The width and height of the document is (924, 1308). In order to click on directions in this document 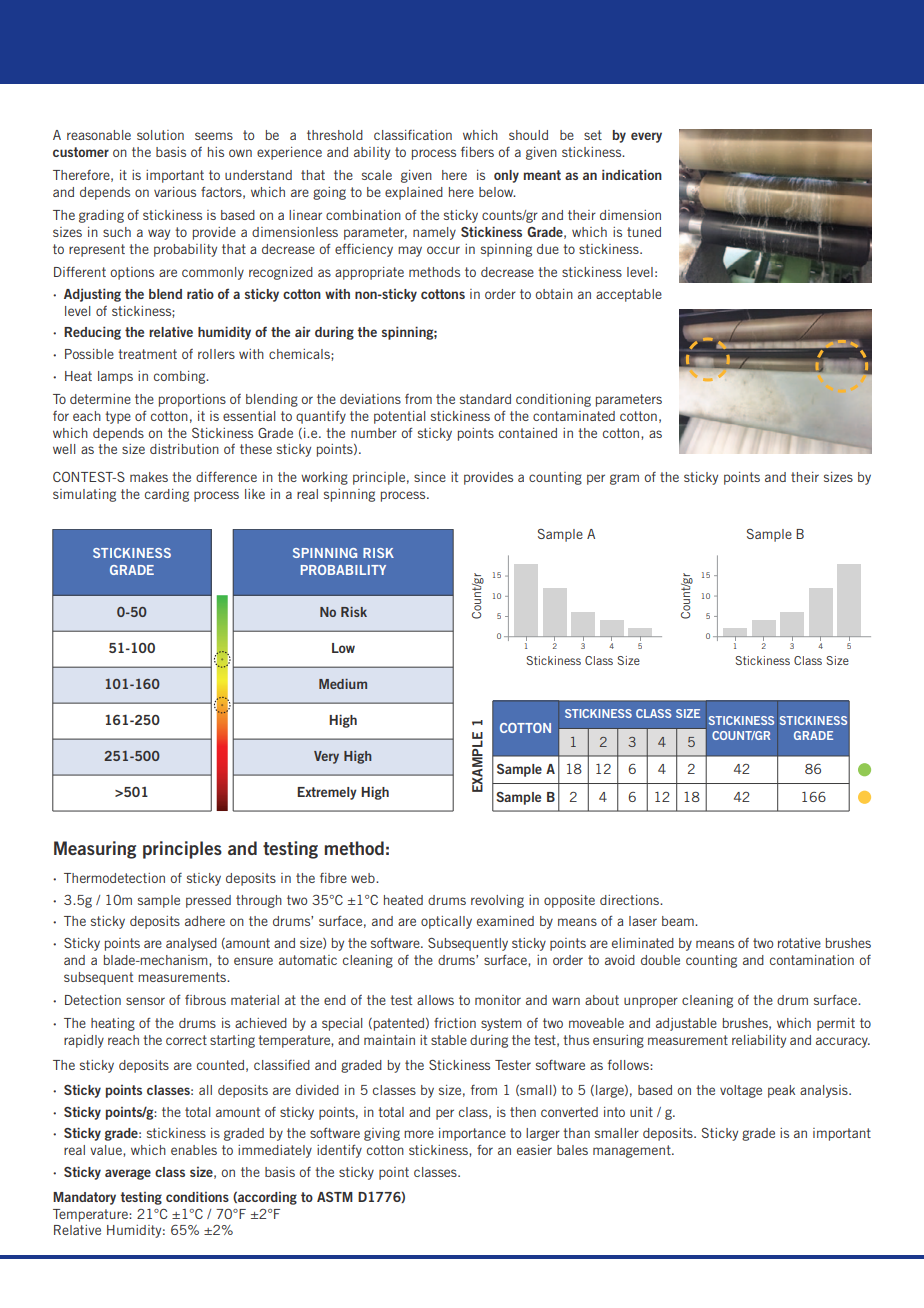, I will do `click(631, 900)`.
